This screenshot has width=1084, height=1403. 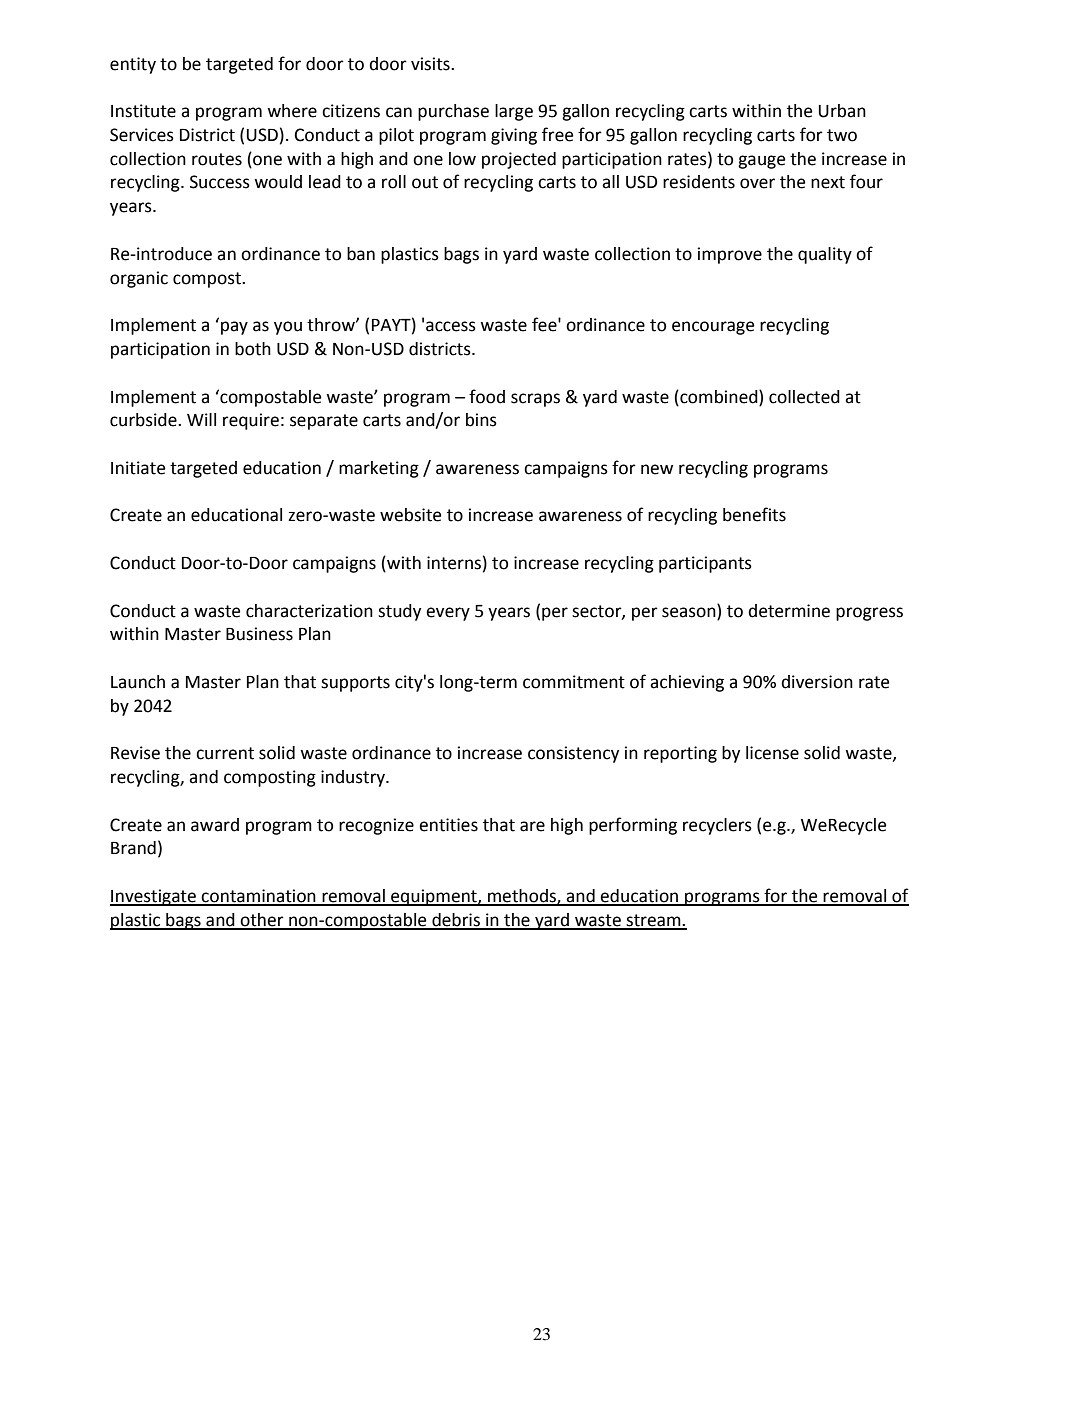 I want to click on Launch, so click(x=138, y=682).
